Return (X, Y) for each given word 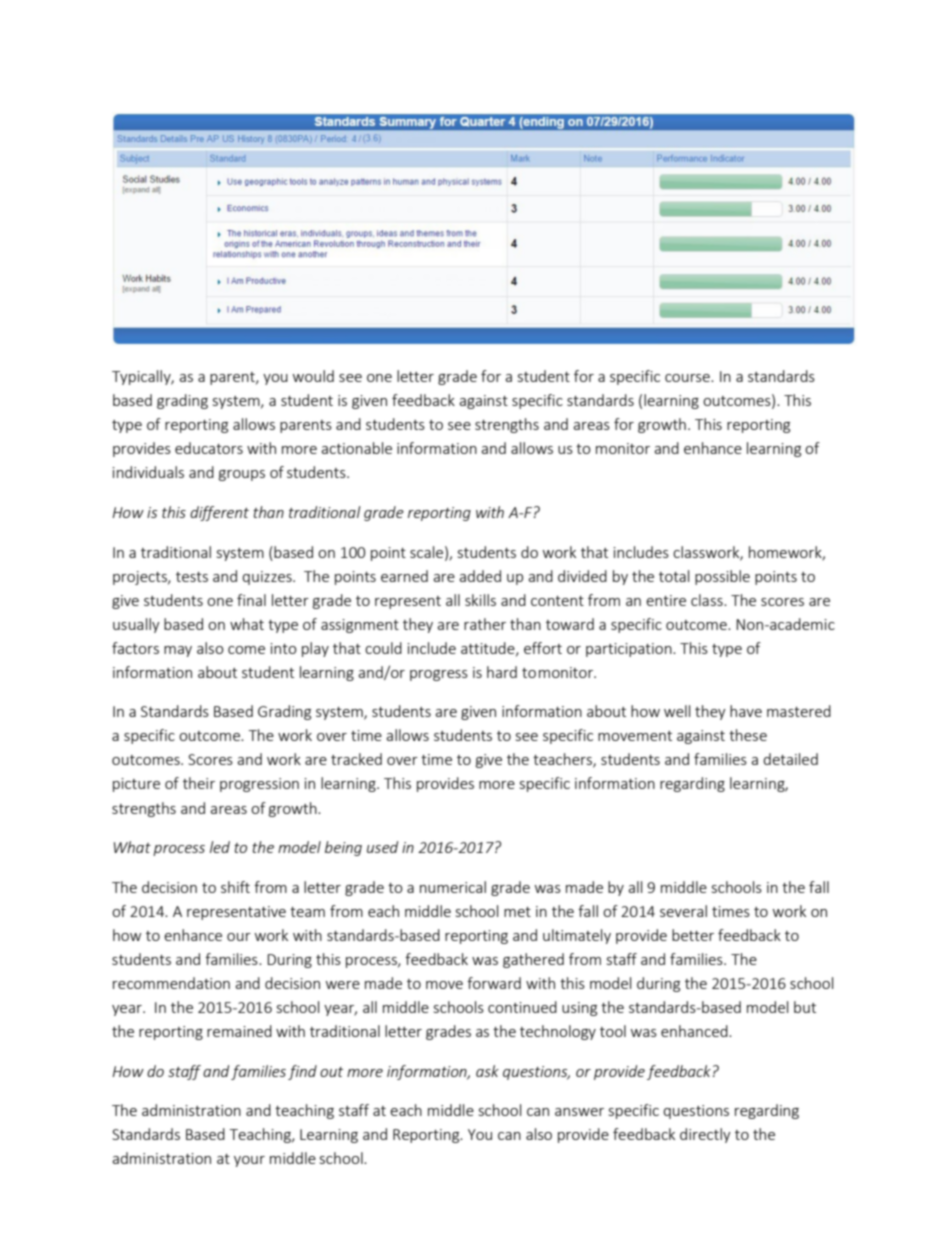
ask (487, 1071)
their (199, 783)
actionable (356, 448)
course (688, 378)
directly (705, 1135)
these (748, 735)
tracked (356, 759)
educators (209, 448)
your (249, 1161)
